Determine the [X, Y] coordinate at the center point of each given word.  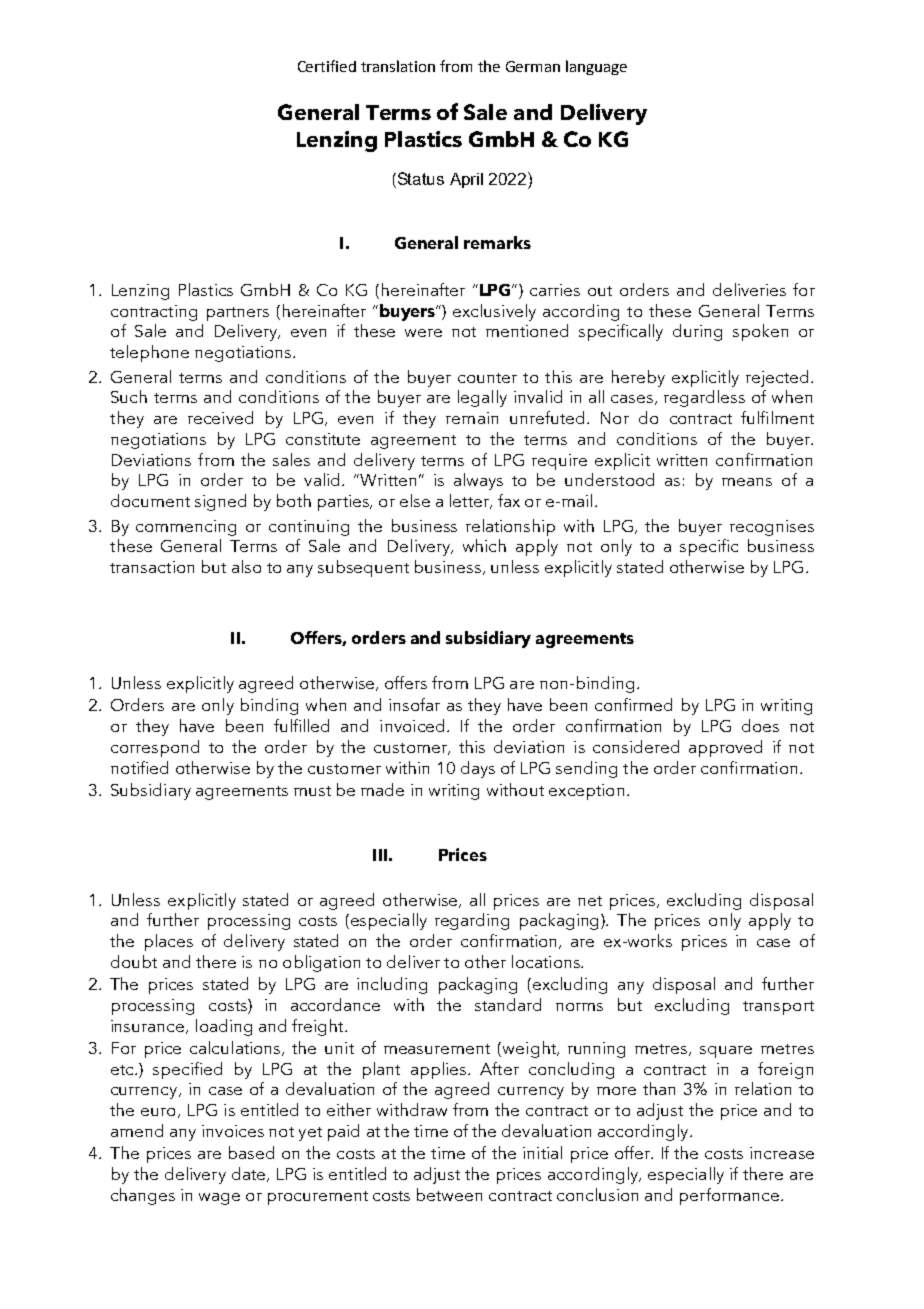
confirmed [633, 704]
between [449, 1194]
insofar [414, 704]
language [596, 67]
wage [219, 1199]
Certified [327, 66]
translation [398, 66]
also [246, 566]
